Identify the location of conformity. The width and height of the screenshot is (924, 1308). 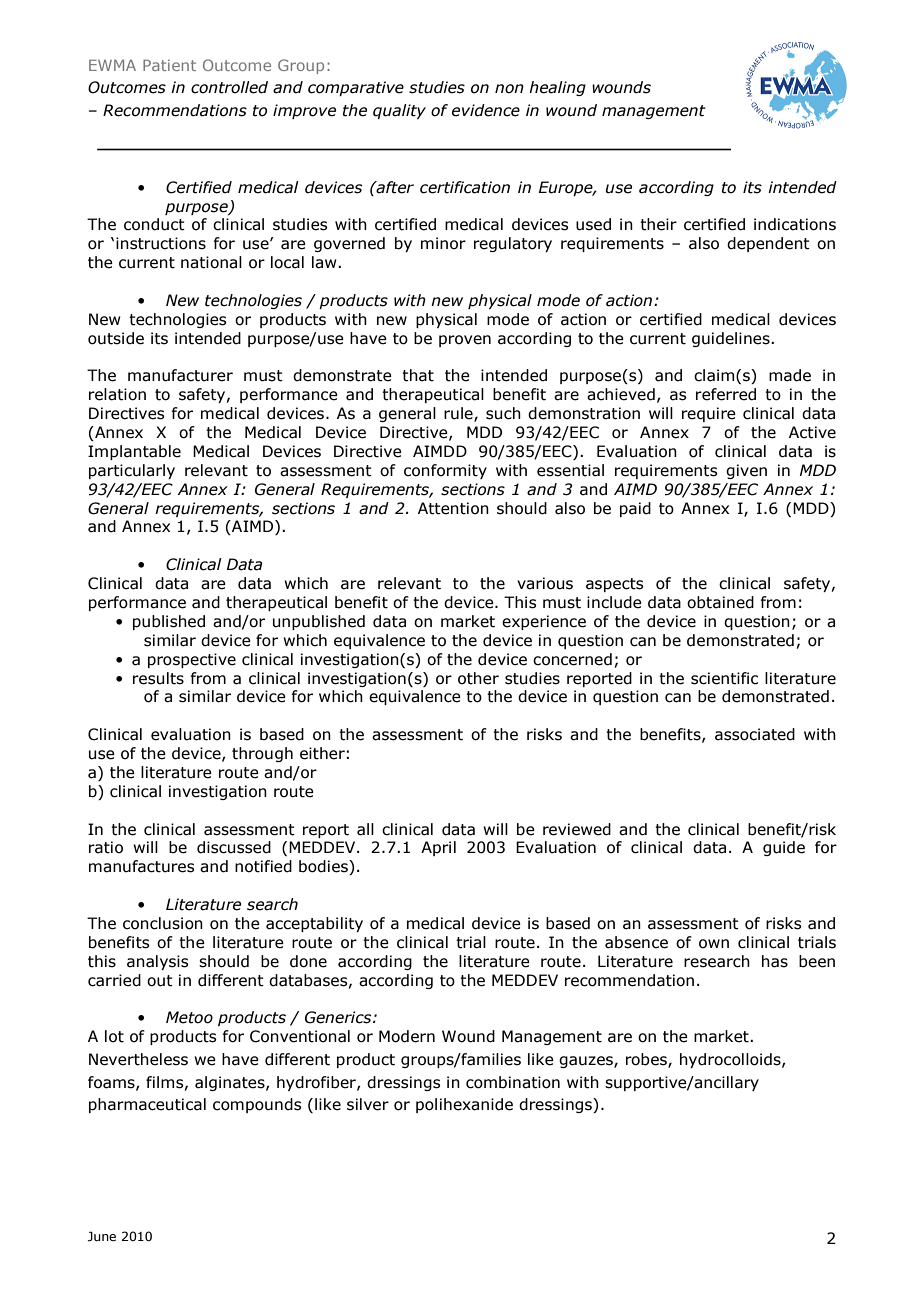
(445, 471).
